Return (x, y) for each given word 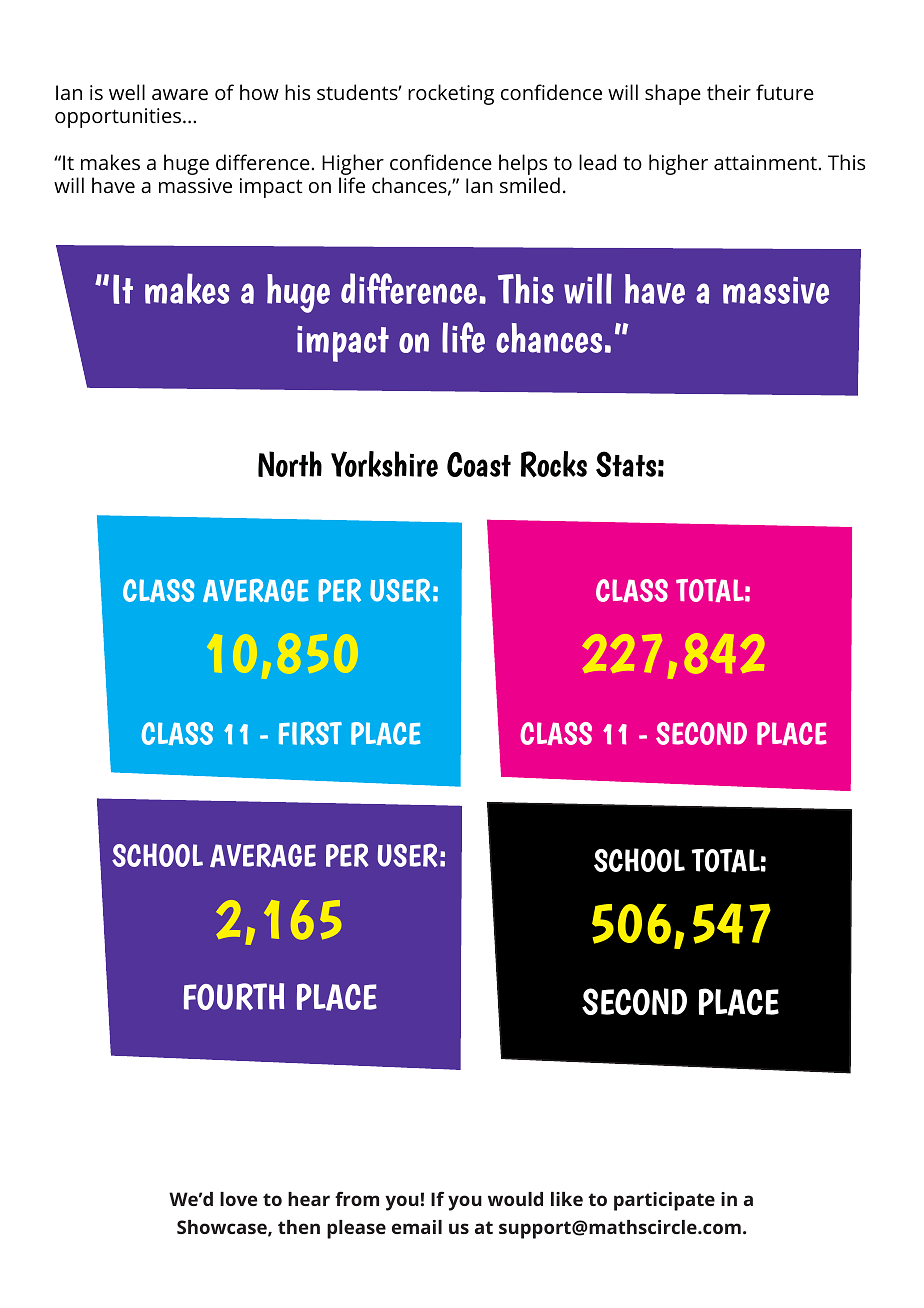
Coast (479, 464)
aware (180, 94)
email (417, 1227)
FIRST (310, 733)
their (729, 92)
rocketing (451, 94)
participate (664, 1201)
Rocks (554, 464)
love (238, 1199)
